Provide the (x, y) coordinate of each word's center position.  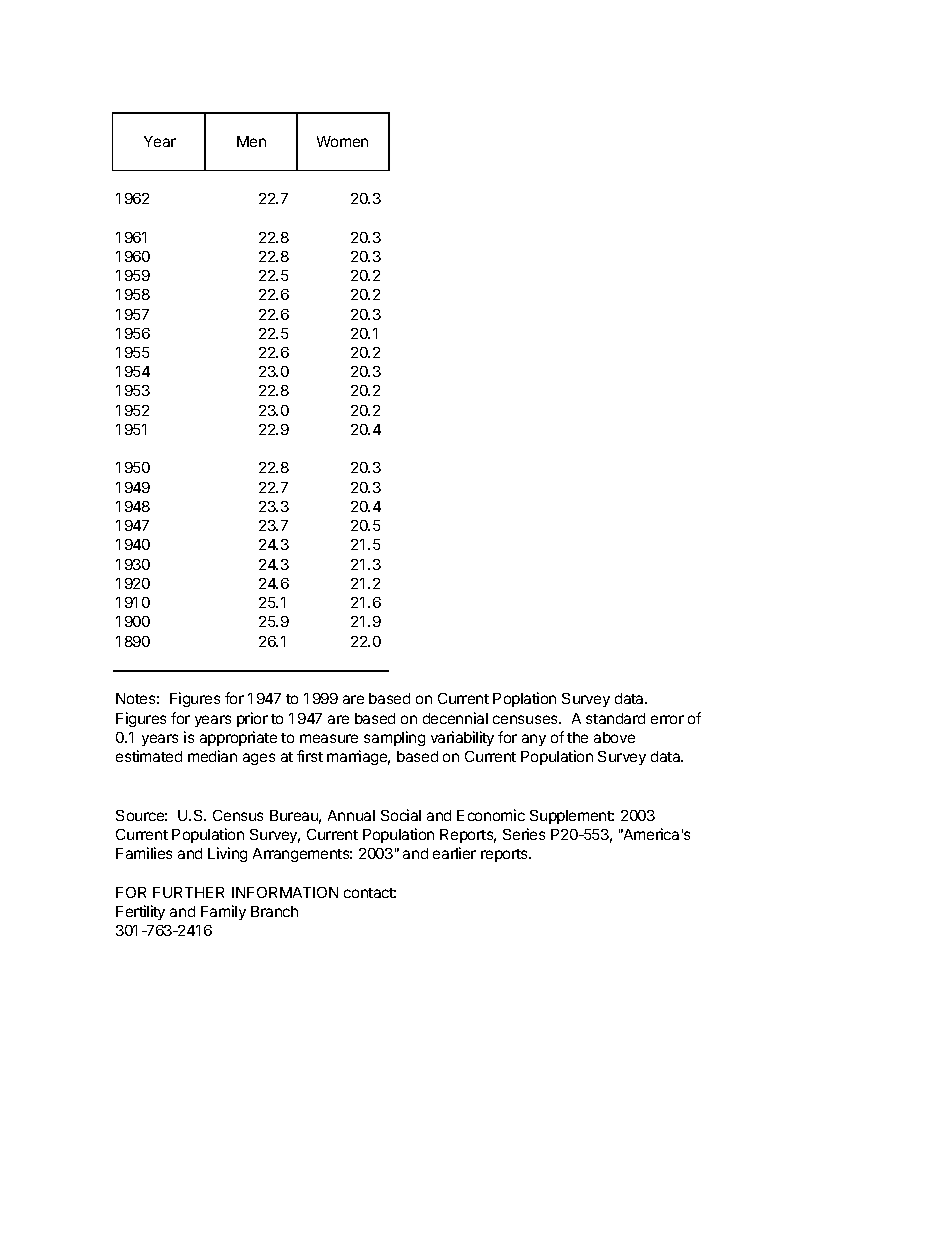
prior (252, 719)
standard (615, 718)
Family (223, 912)
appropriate (238, 738)
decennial (455, 718)
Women (342, 141)
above (614, 737)
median (212, 756)
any (534, 740)
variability (462, 738)
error (667, 719)
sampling (394, 738)
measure (329, 738)
